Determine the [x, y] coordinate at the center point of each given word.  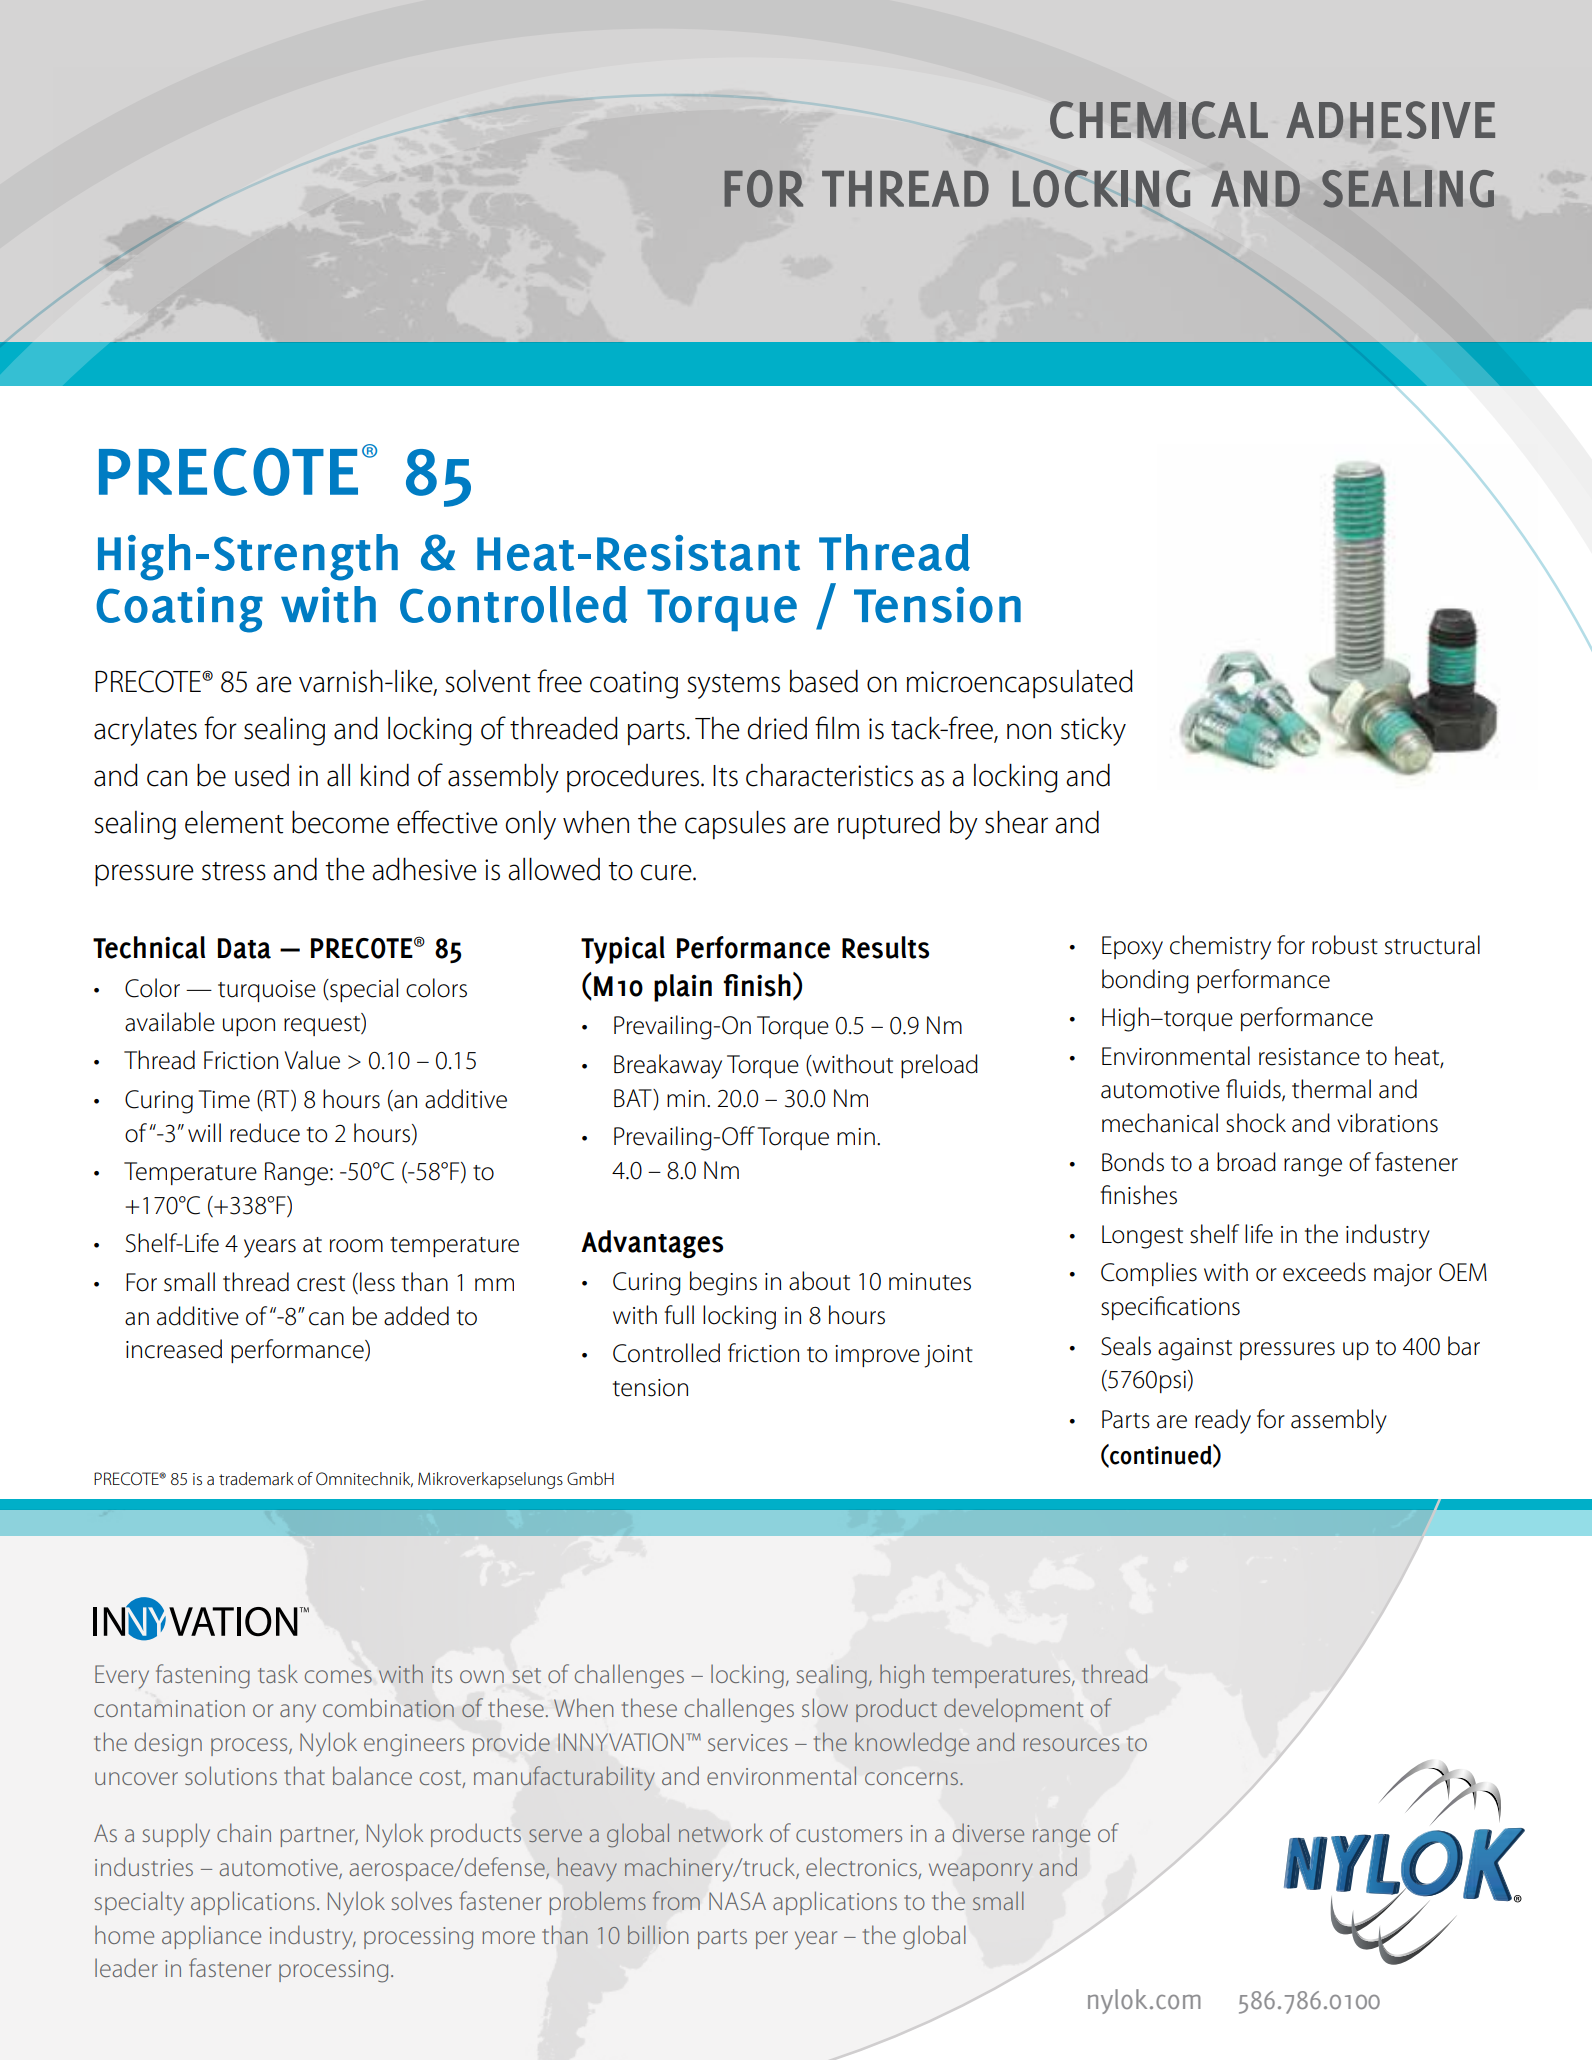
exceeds [1324, 1272]
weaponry [981, 1872]
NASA [737, 1901]
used [262, 775]
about [819, 1281]
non [1029, 731]
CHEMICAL [1159, 120]
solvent [488, 681]
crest [321, 1284]
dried [777, 728]
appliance [211, 1937]
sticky [1093, 731]
